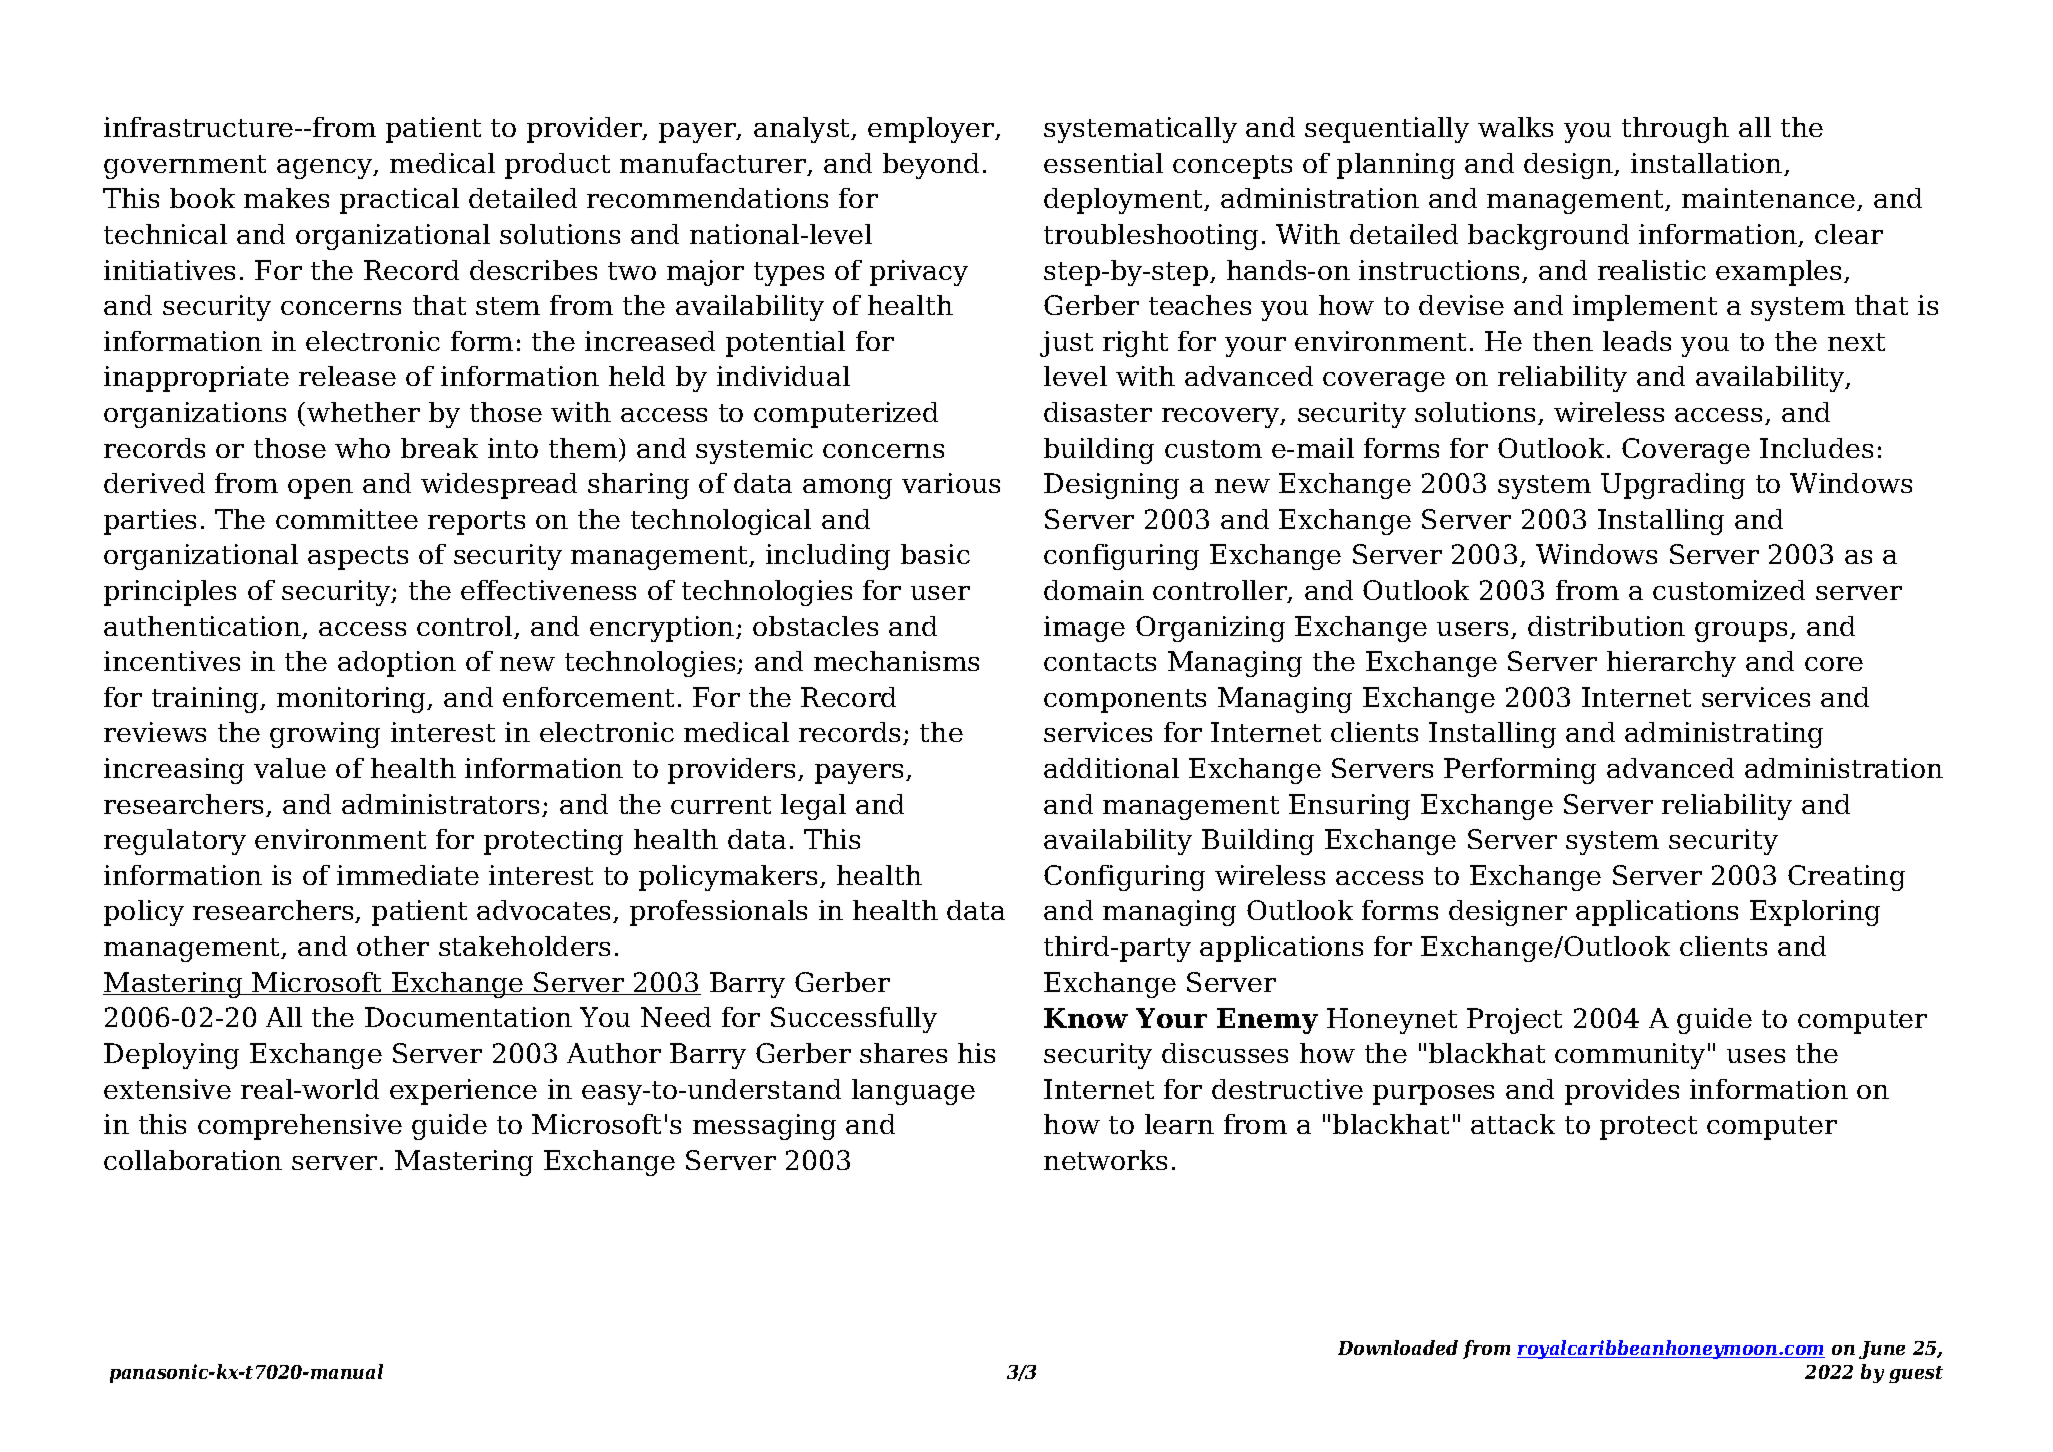 Image resolution: width=2053 pixels, height=1452 pixels. Describe the element at coordinates (358, 558) in the page. I see `aspects` at that location.
